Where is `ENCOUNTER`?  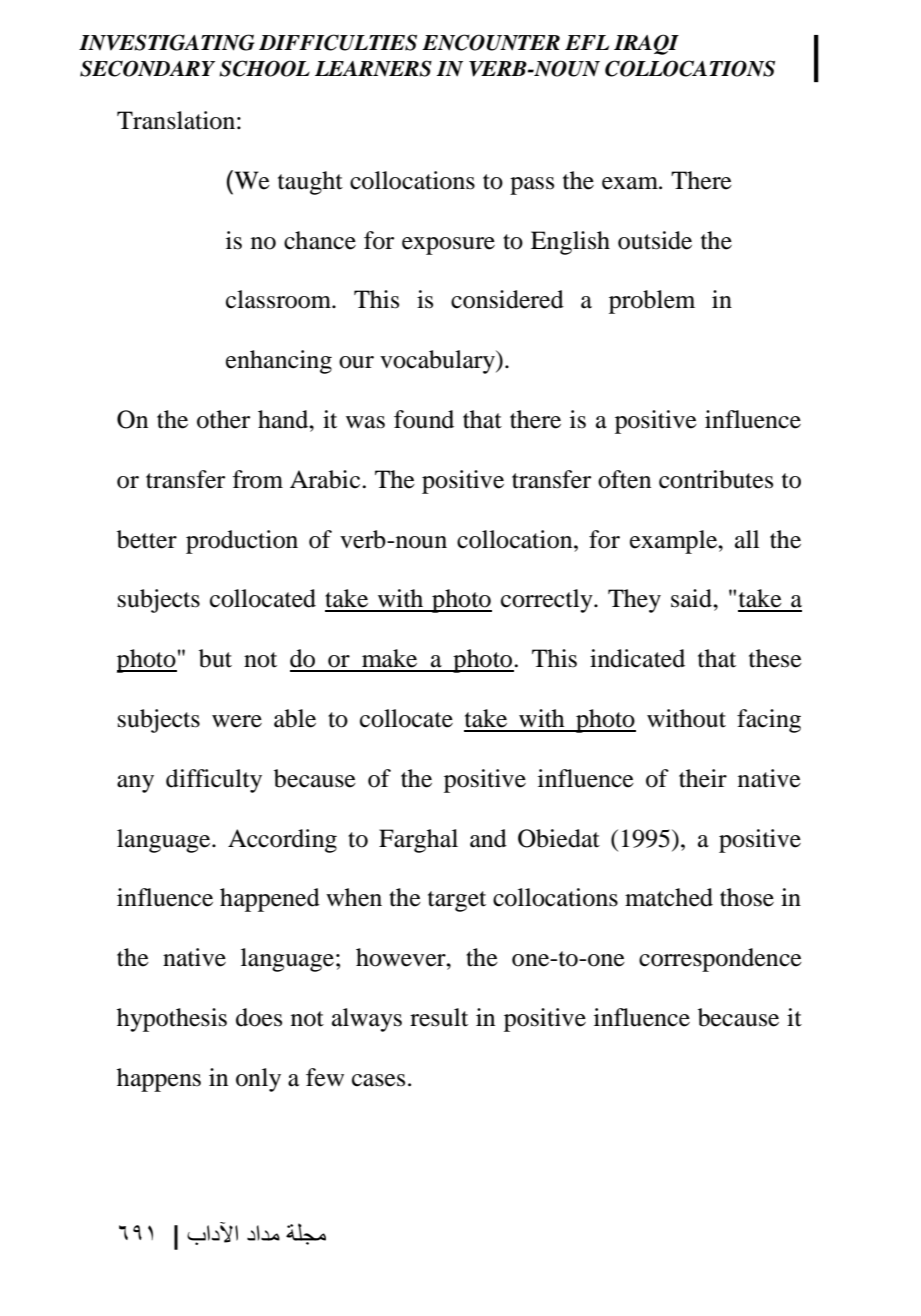
ENCOUNTER is located at coordinates (491, 42).
